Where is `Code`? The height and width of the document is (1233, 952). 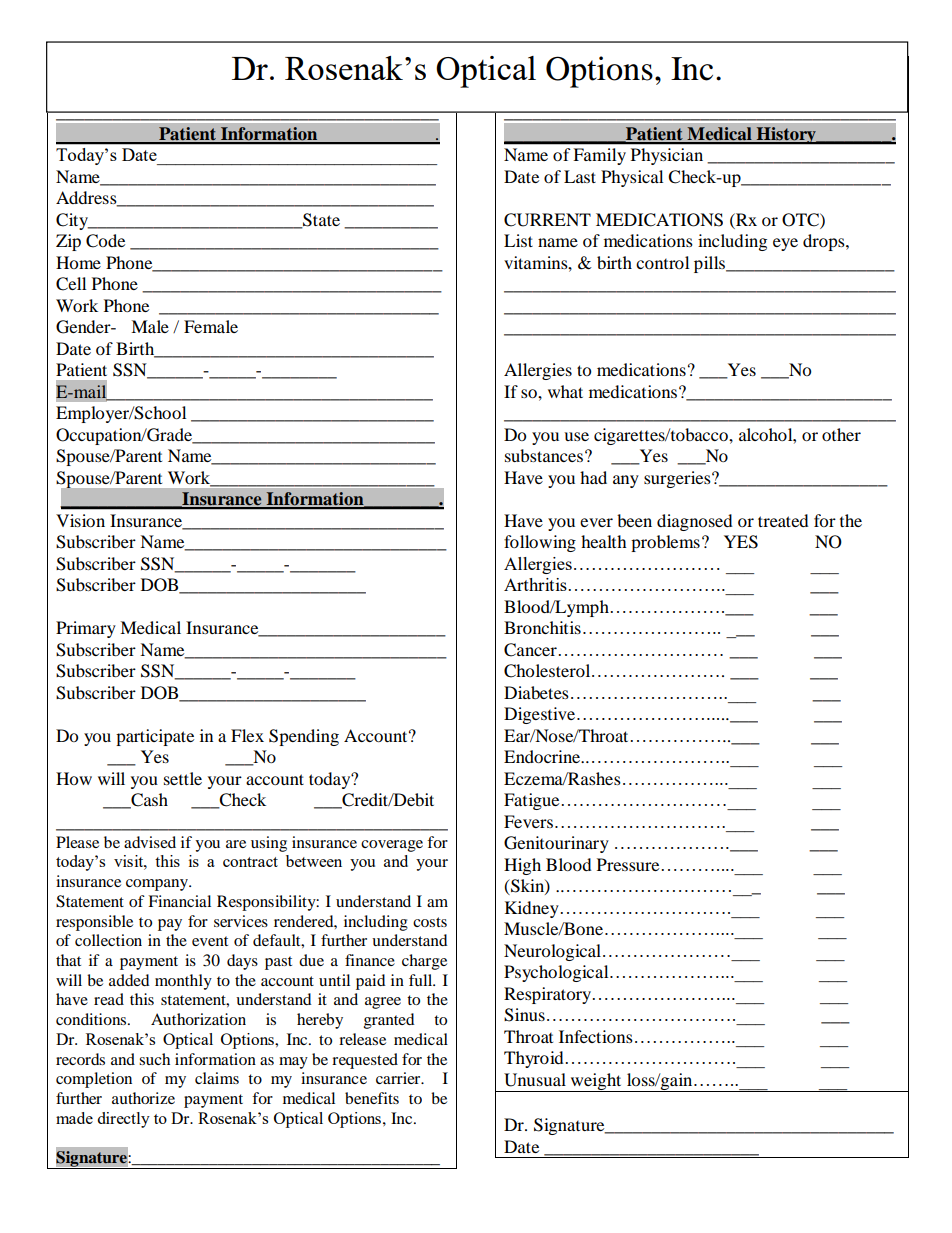 Code is located at coordinates (105, 241).
